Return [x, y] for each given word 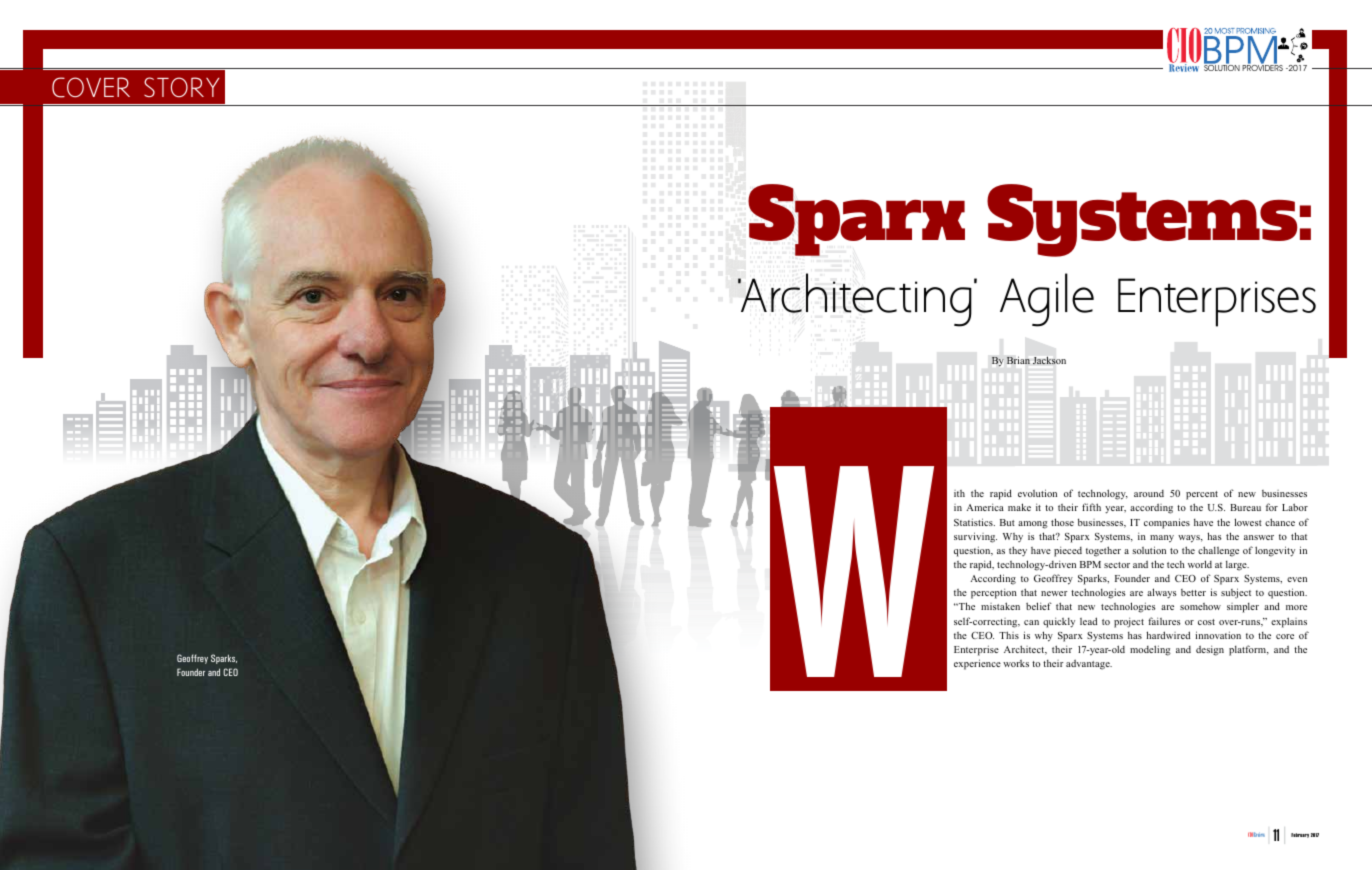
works [1016, 663]
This [1009, 635]
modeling [1150, 650]
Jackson [1049, 360]
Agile [1047, 300]
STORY [181, 87]
